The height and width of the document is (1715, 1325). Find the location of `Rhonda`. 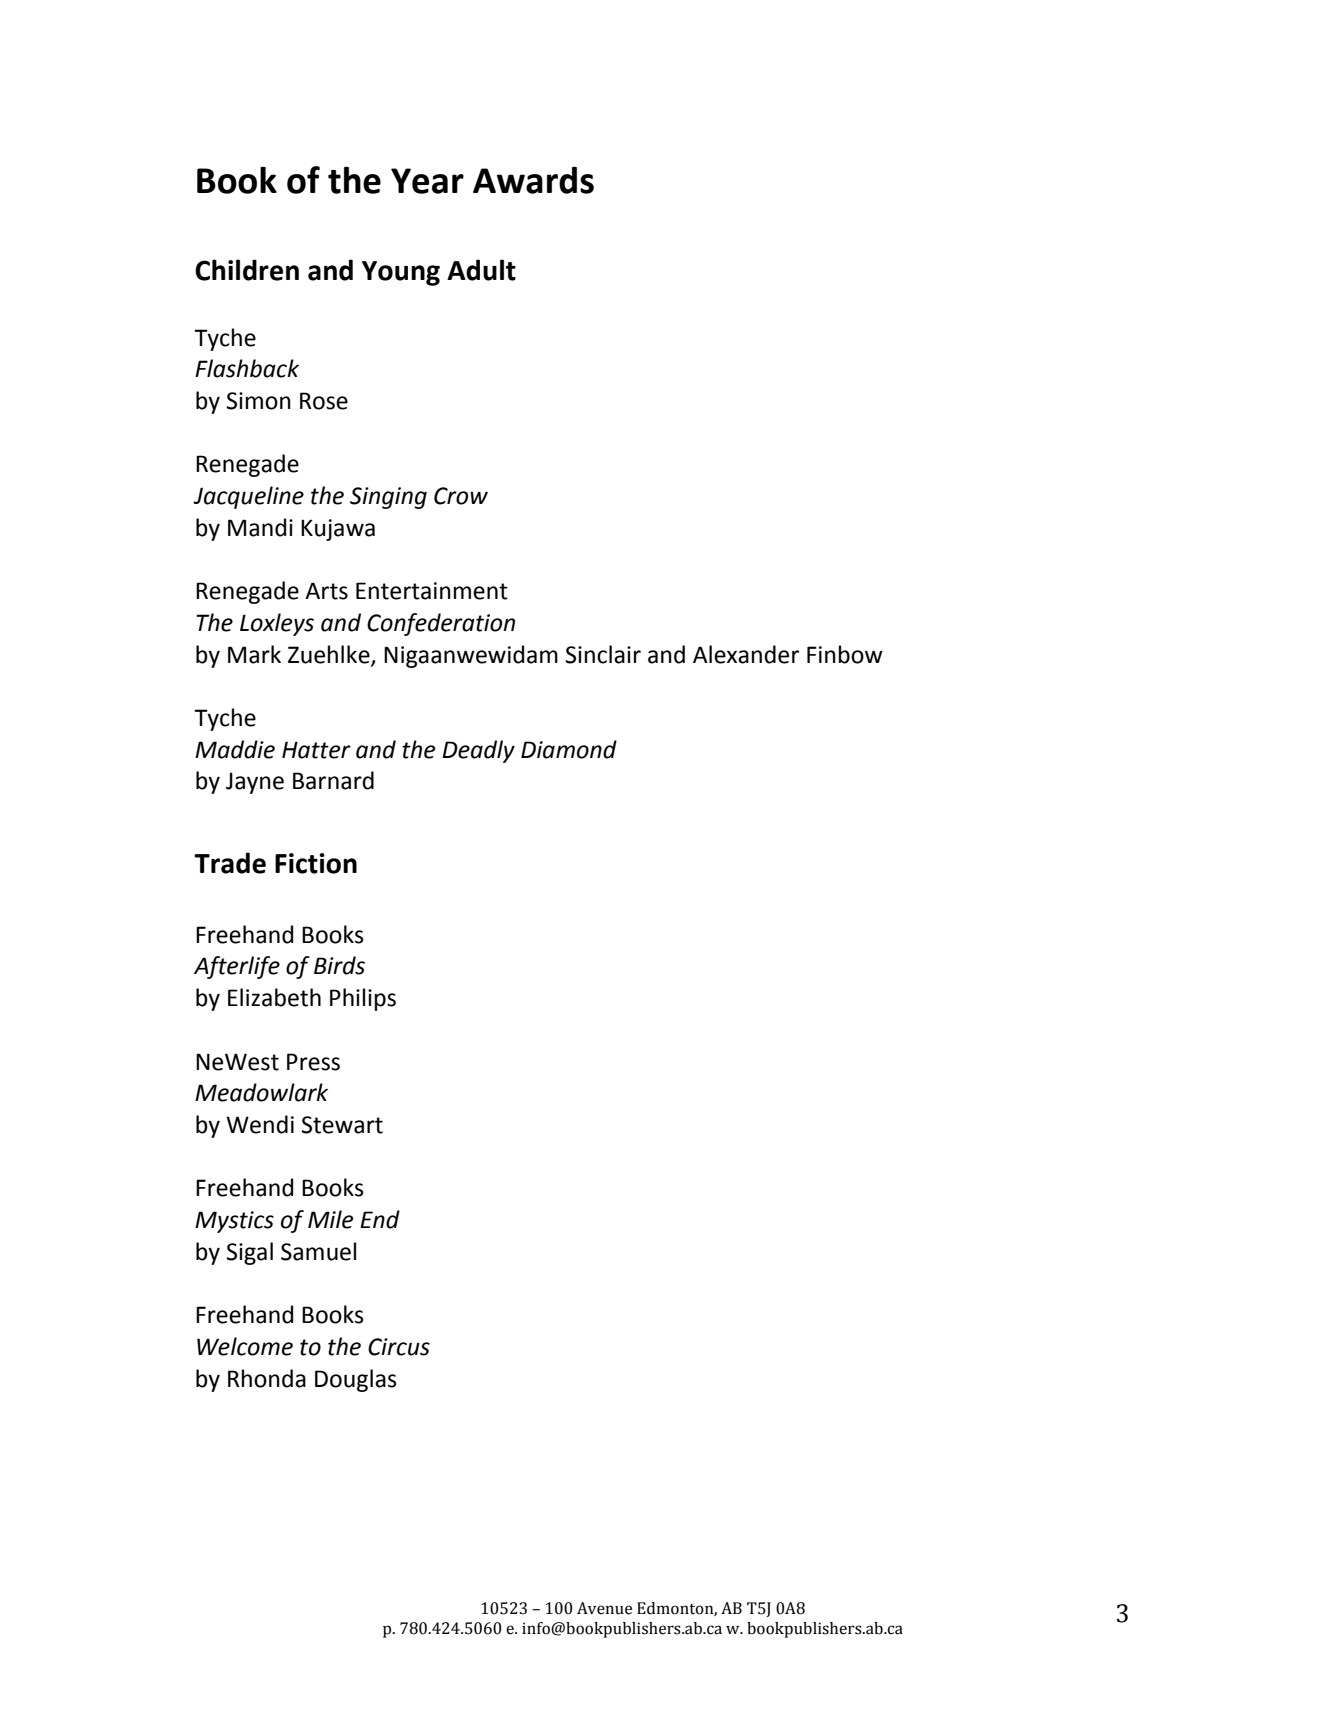

Rhonda is located at coordinates (267, 1378).
